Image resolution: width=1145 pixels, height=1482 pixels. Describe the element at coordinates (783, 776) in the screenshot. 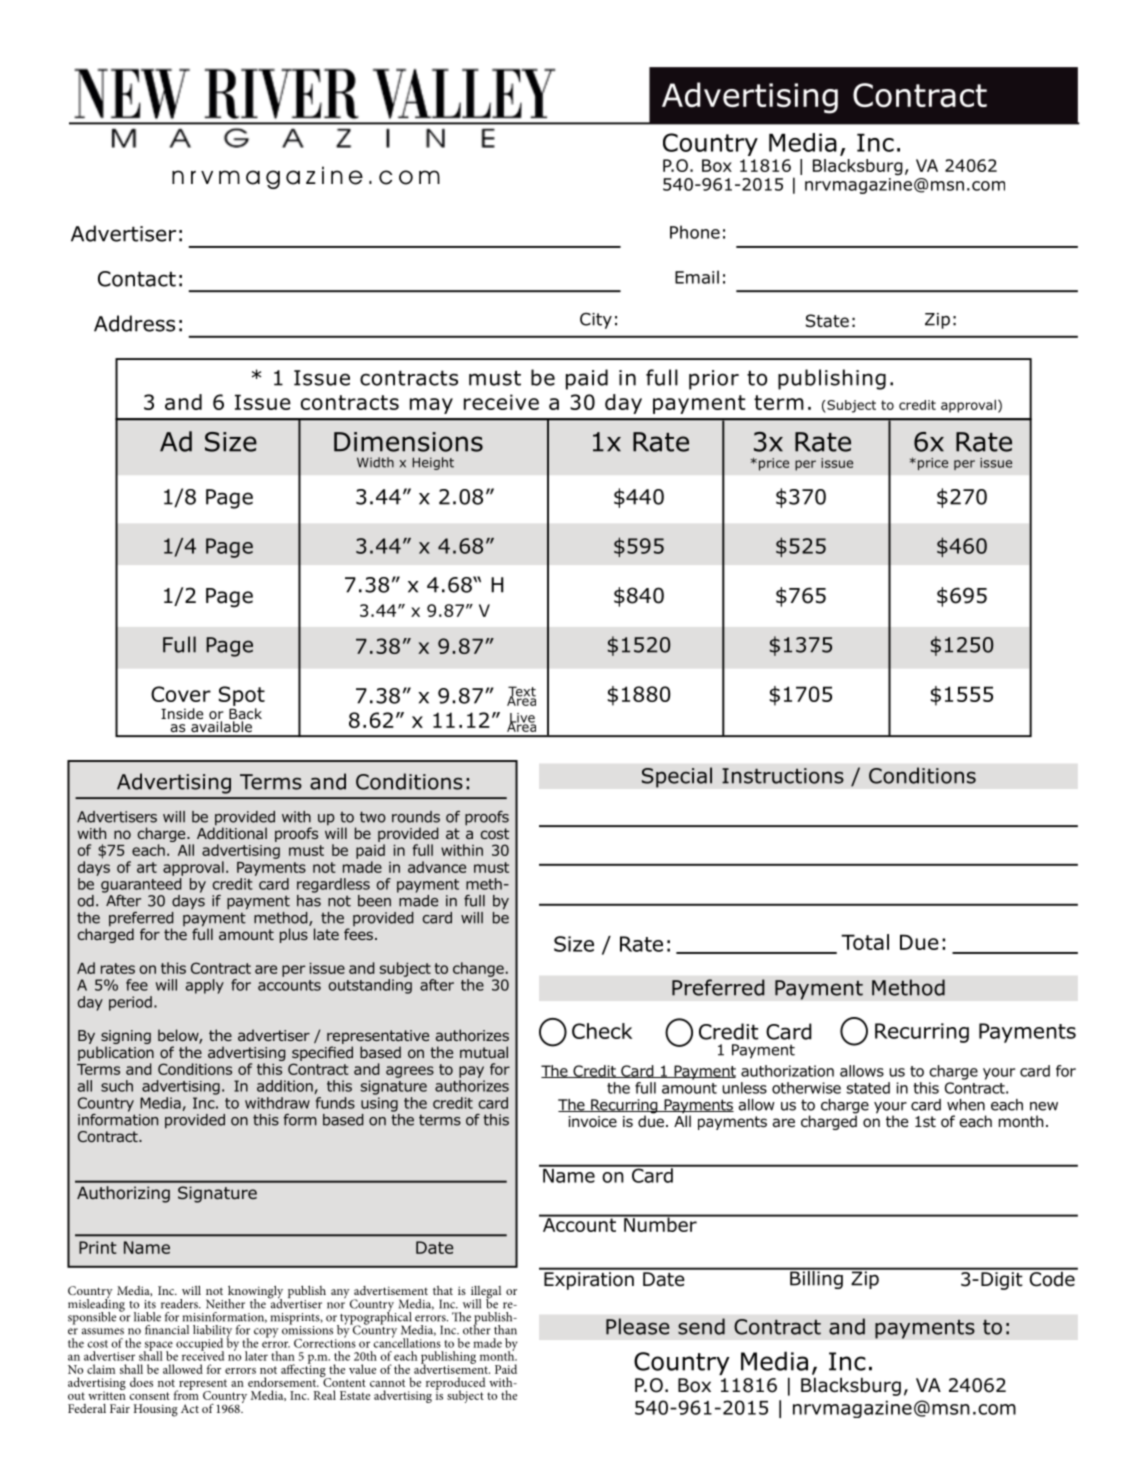

I see `Instructions` at that location.
